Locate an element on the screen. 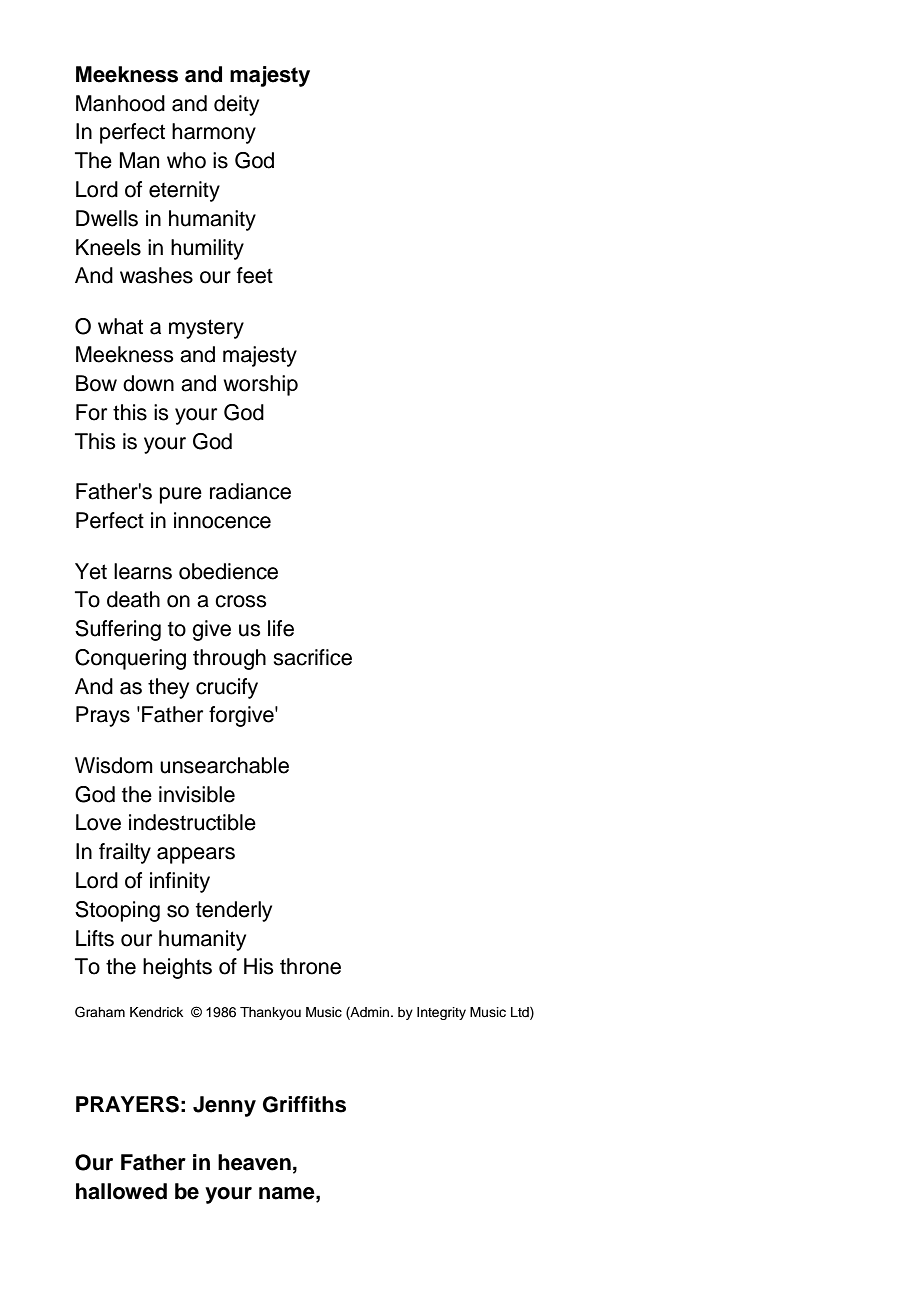 Image resolution: width=924 pixels, height=1308 pixels. radiance is located at coordinates (250, 491).
